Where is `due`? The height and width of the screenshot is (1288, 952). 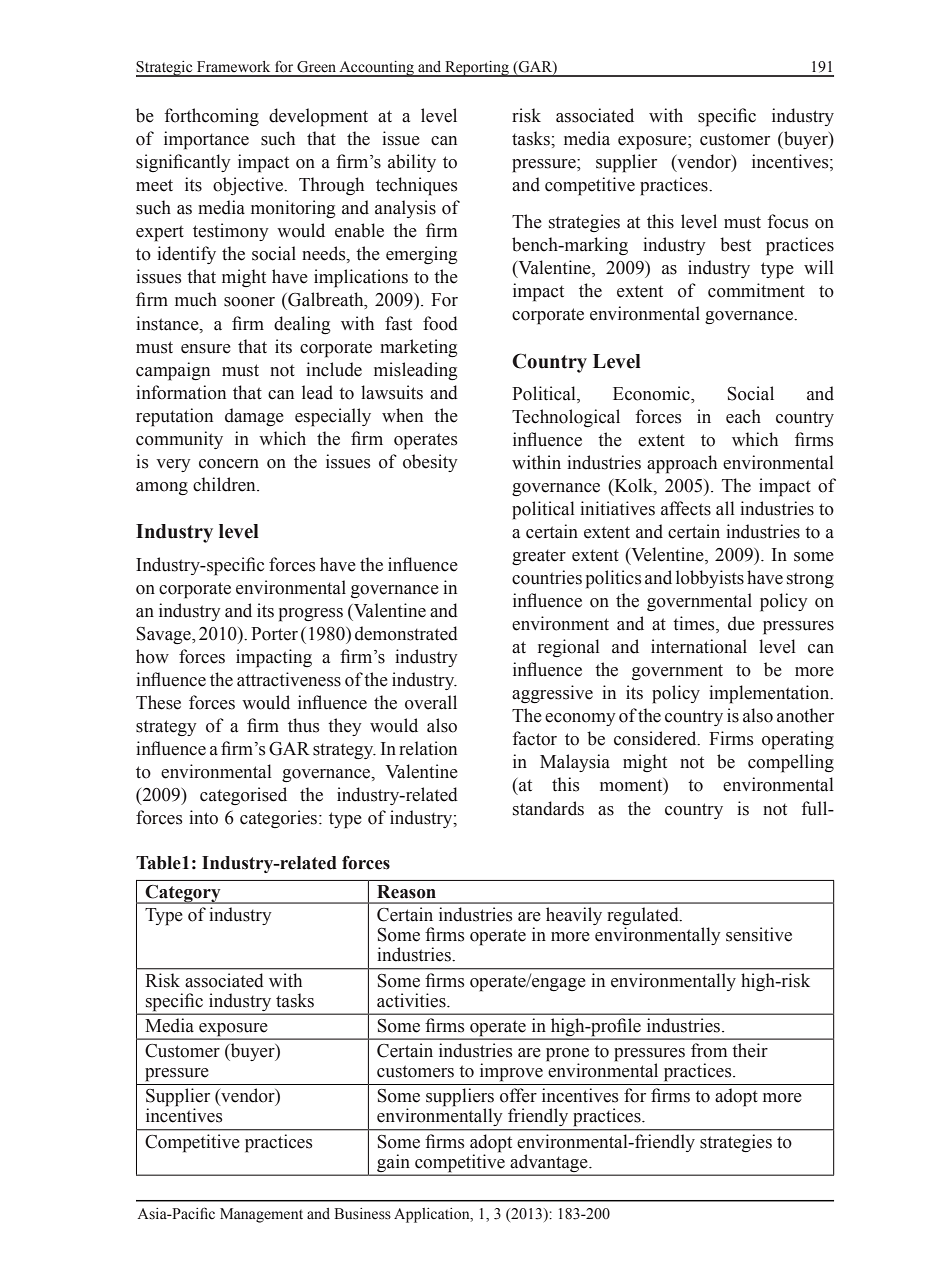 due is located at coordinates (741, 623).
